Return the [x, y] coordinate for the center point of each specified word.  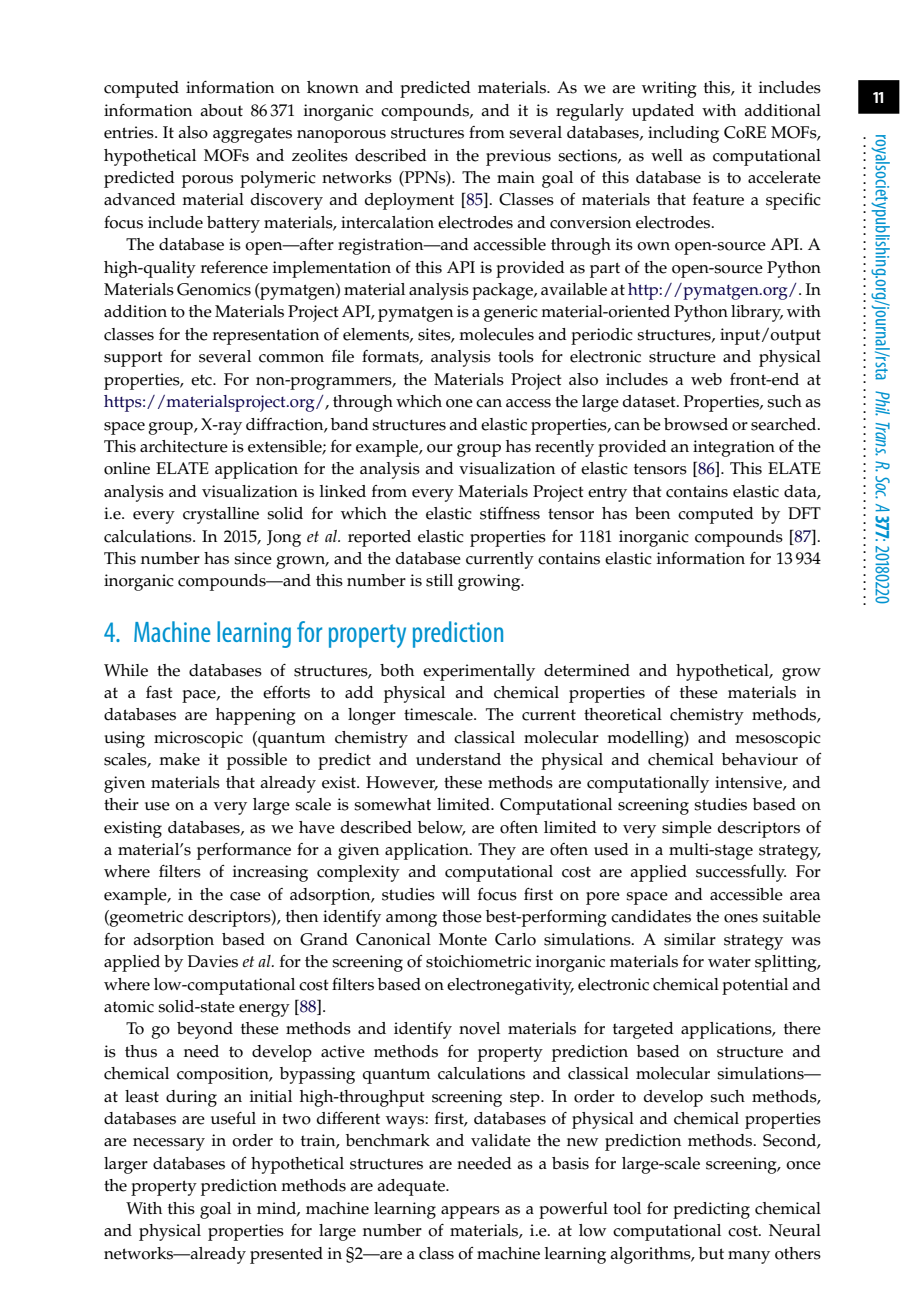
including [683, 134]
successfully [741, 873]
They [497, 851]
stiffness [510, 513]
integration [734, 448]
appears [470, 1212]
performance [244, 851]
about [221, 110]
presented [286, 1255]
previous [518, 157]
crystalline [221, 515]
